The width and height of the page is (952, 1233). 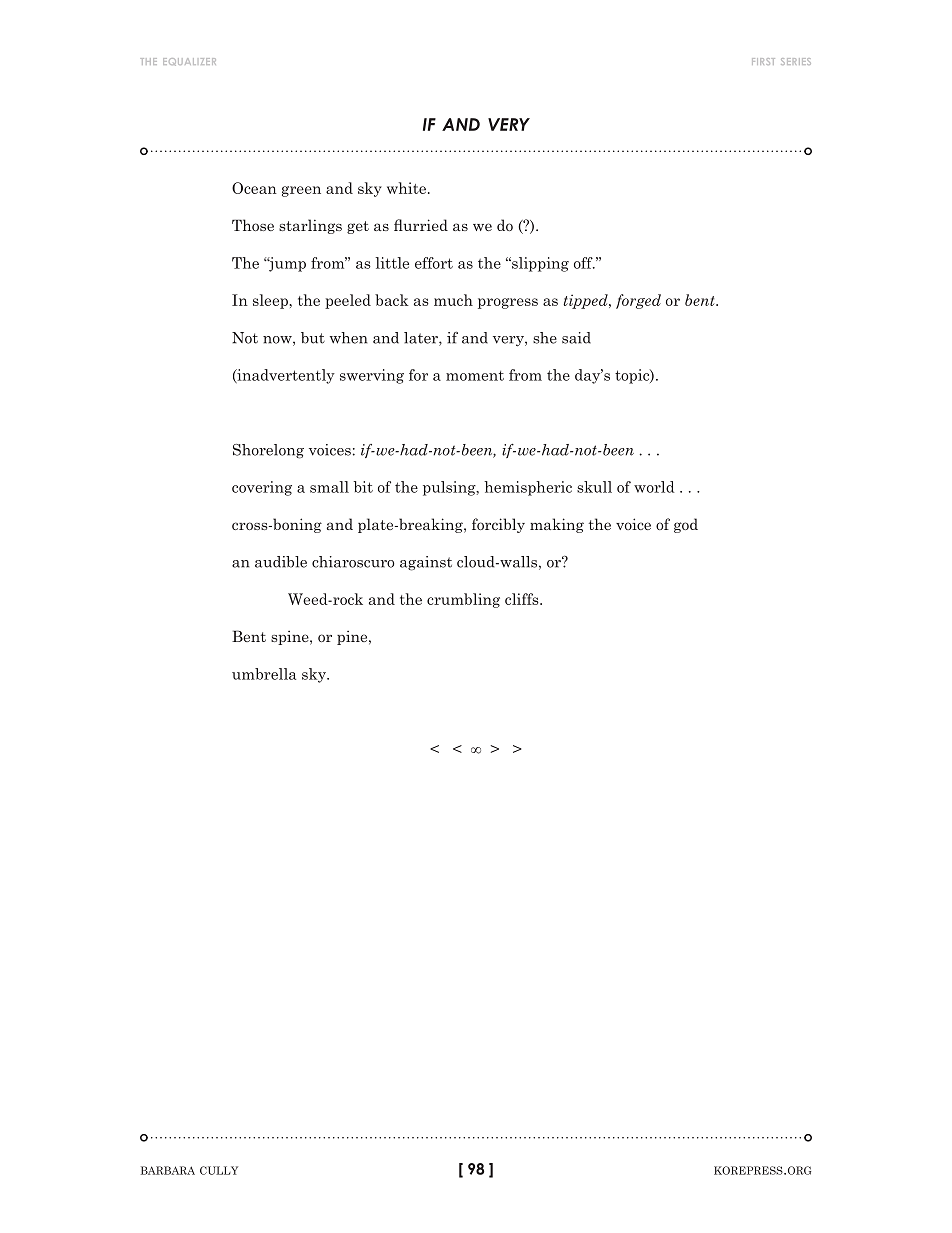 What do you see at coordinates (654, 487) in the page?
I see `world` at bounding box center [654, 487].
